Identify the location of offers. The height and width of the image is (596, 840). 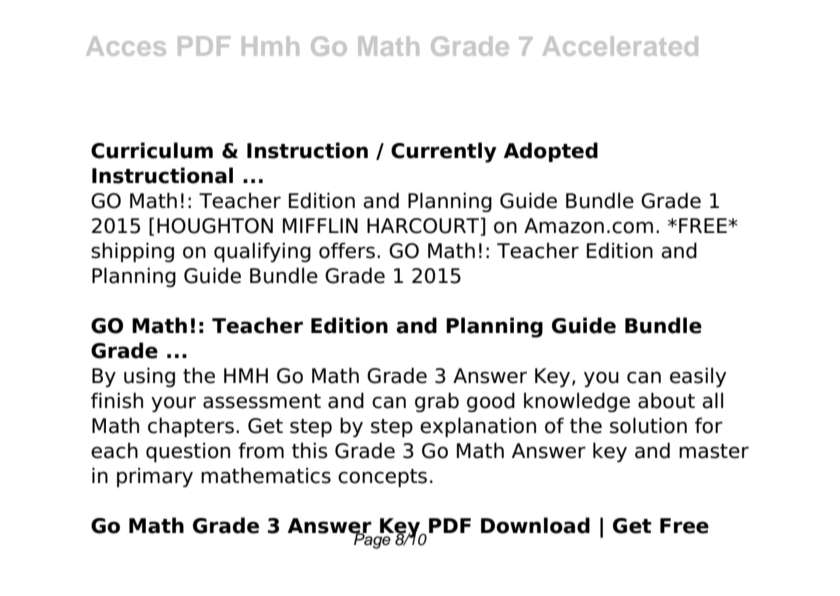
(347, 250).
